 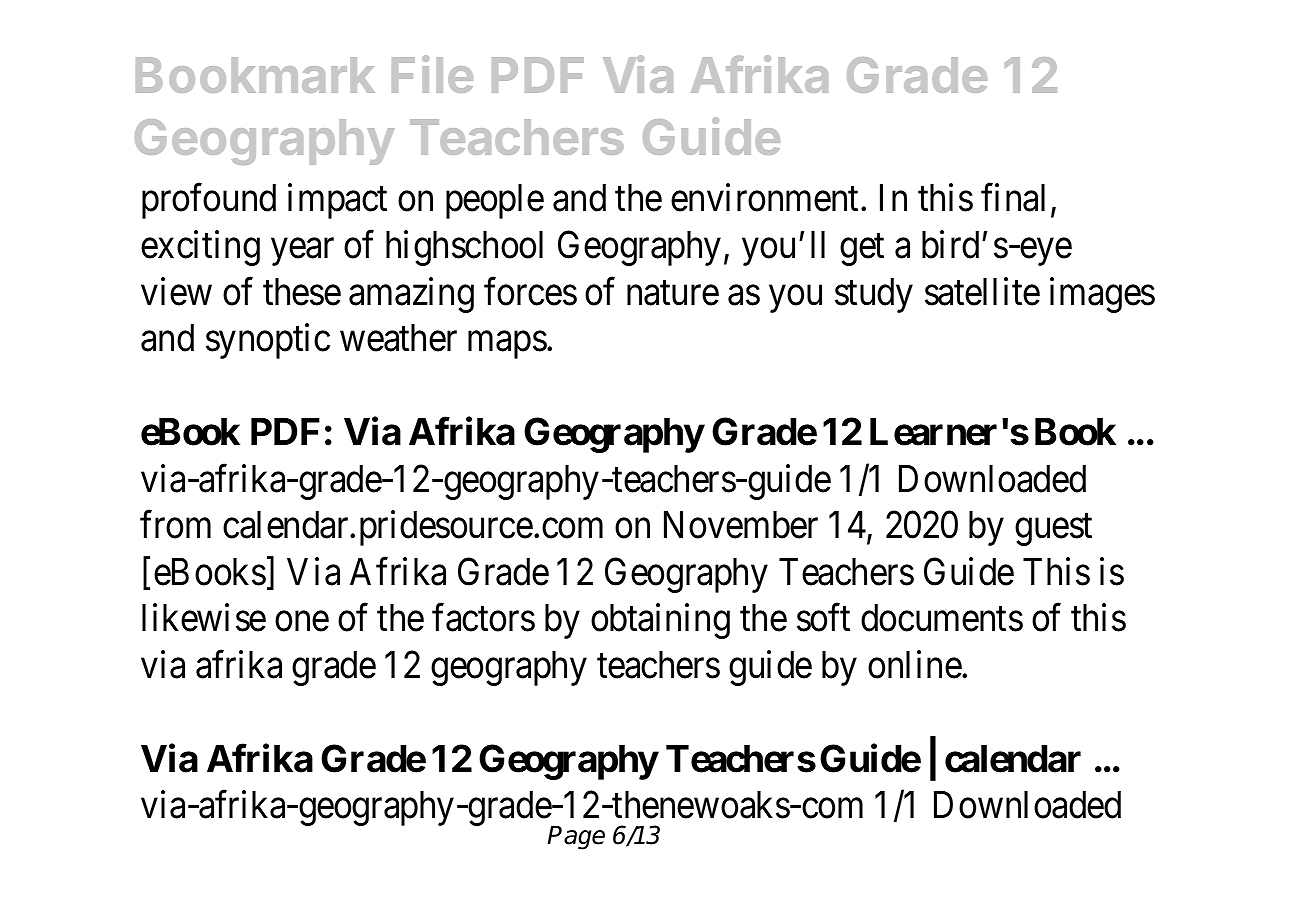 I want to click on guest, so click(x=1053, y=530).
